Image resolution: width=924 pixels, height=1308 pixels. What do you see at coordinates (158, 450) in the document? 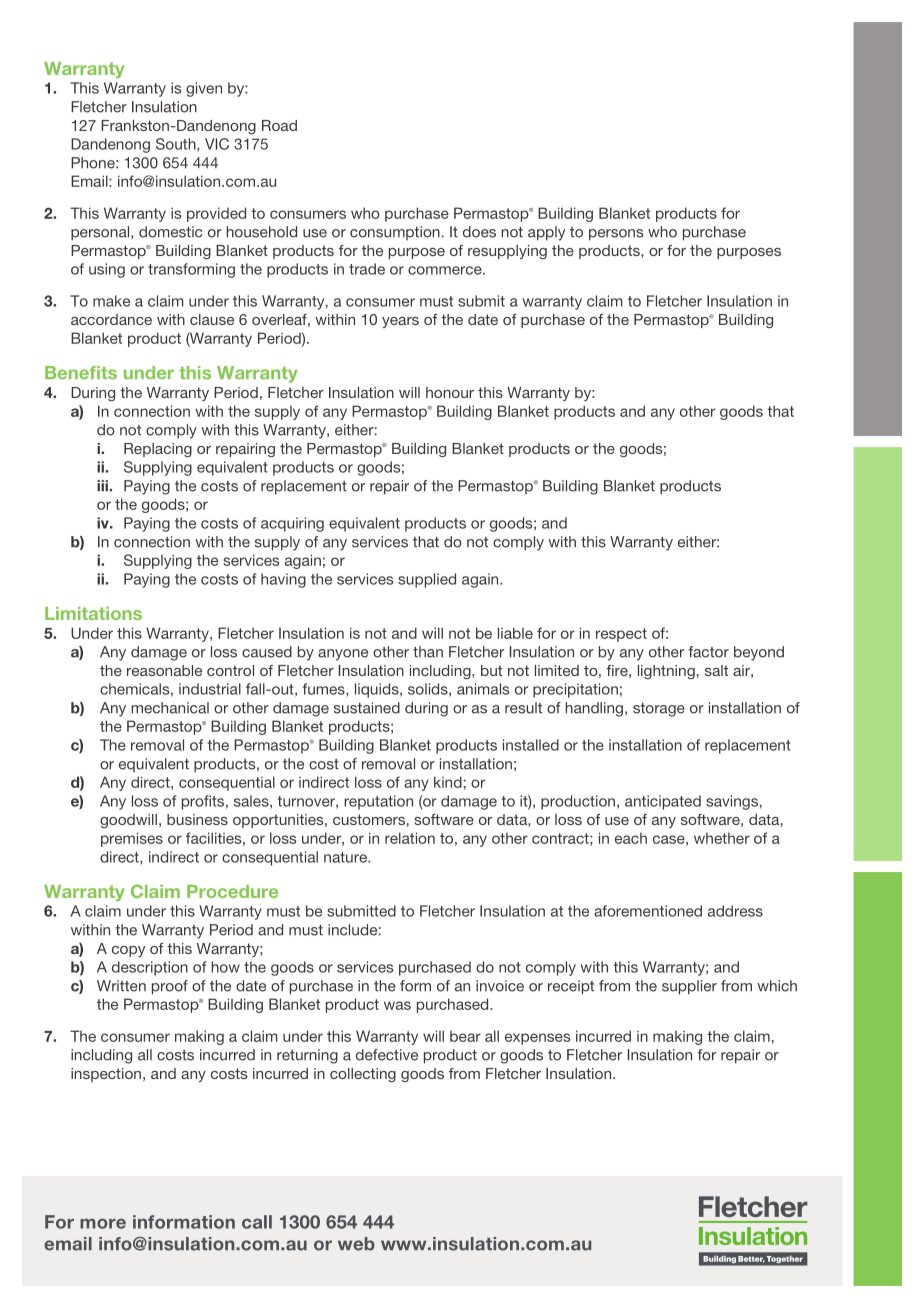
I see `Replacing` at bounding box center [158, 450].
